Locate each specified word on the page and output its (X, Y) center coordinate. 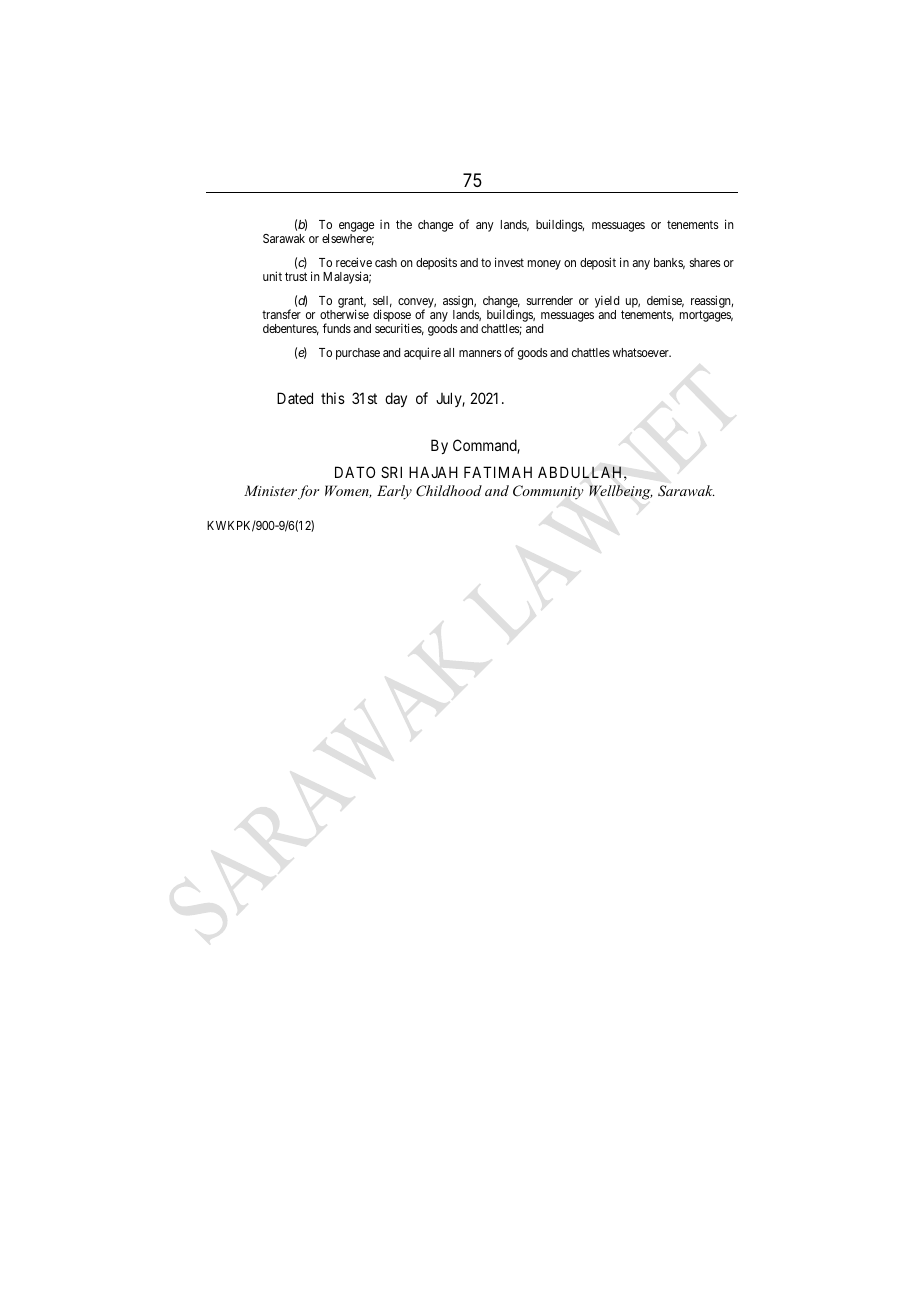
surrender (550, 300)
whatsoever (641, 352)
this (333, 398)
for (308, 492)
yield (607, 301)
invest (509, 262)
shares (705, 262)
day (396, 399)
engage (356, 228)
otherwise (344, 314)
